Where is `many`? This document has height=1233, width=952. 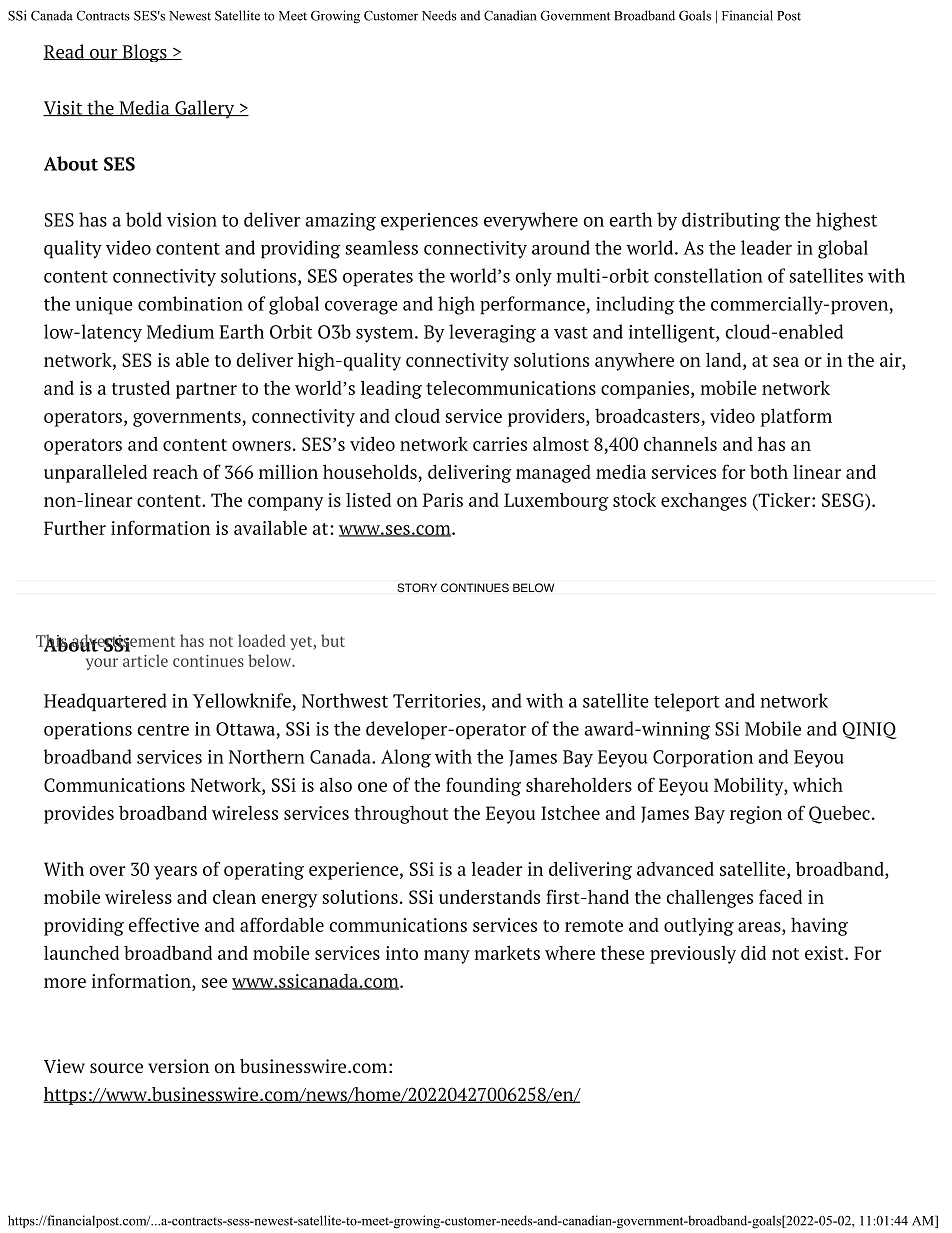
many is located at coordinates (447, 957).
